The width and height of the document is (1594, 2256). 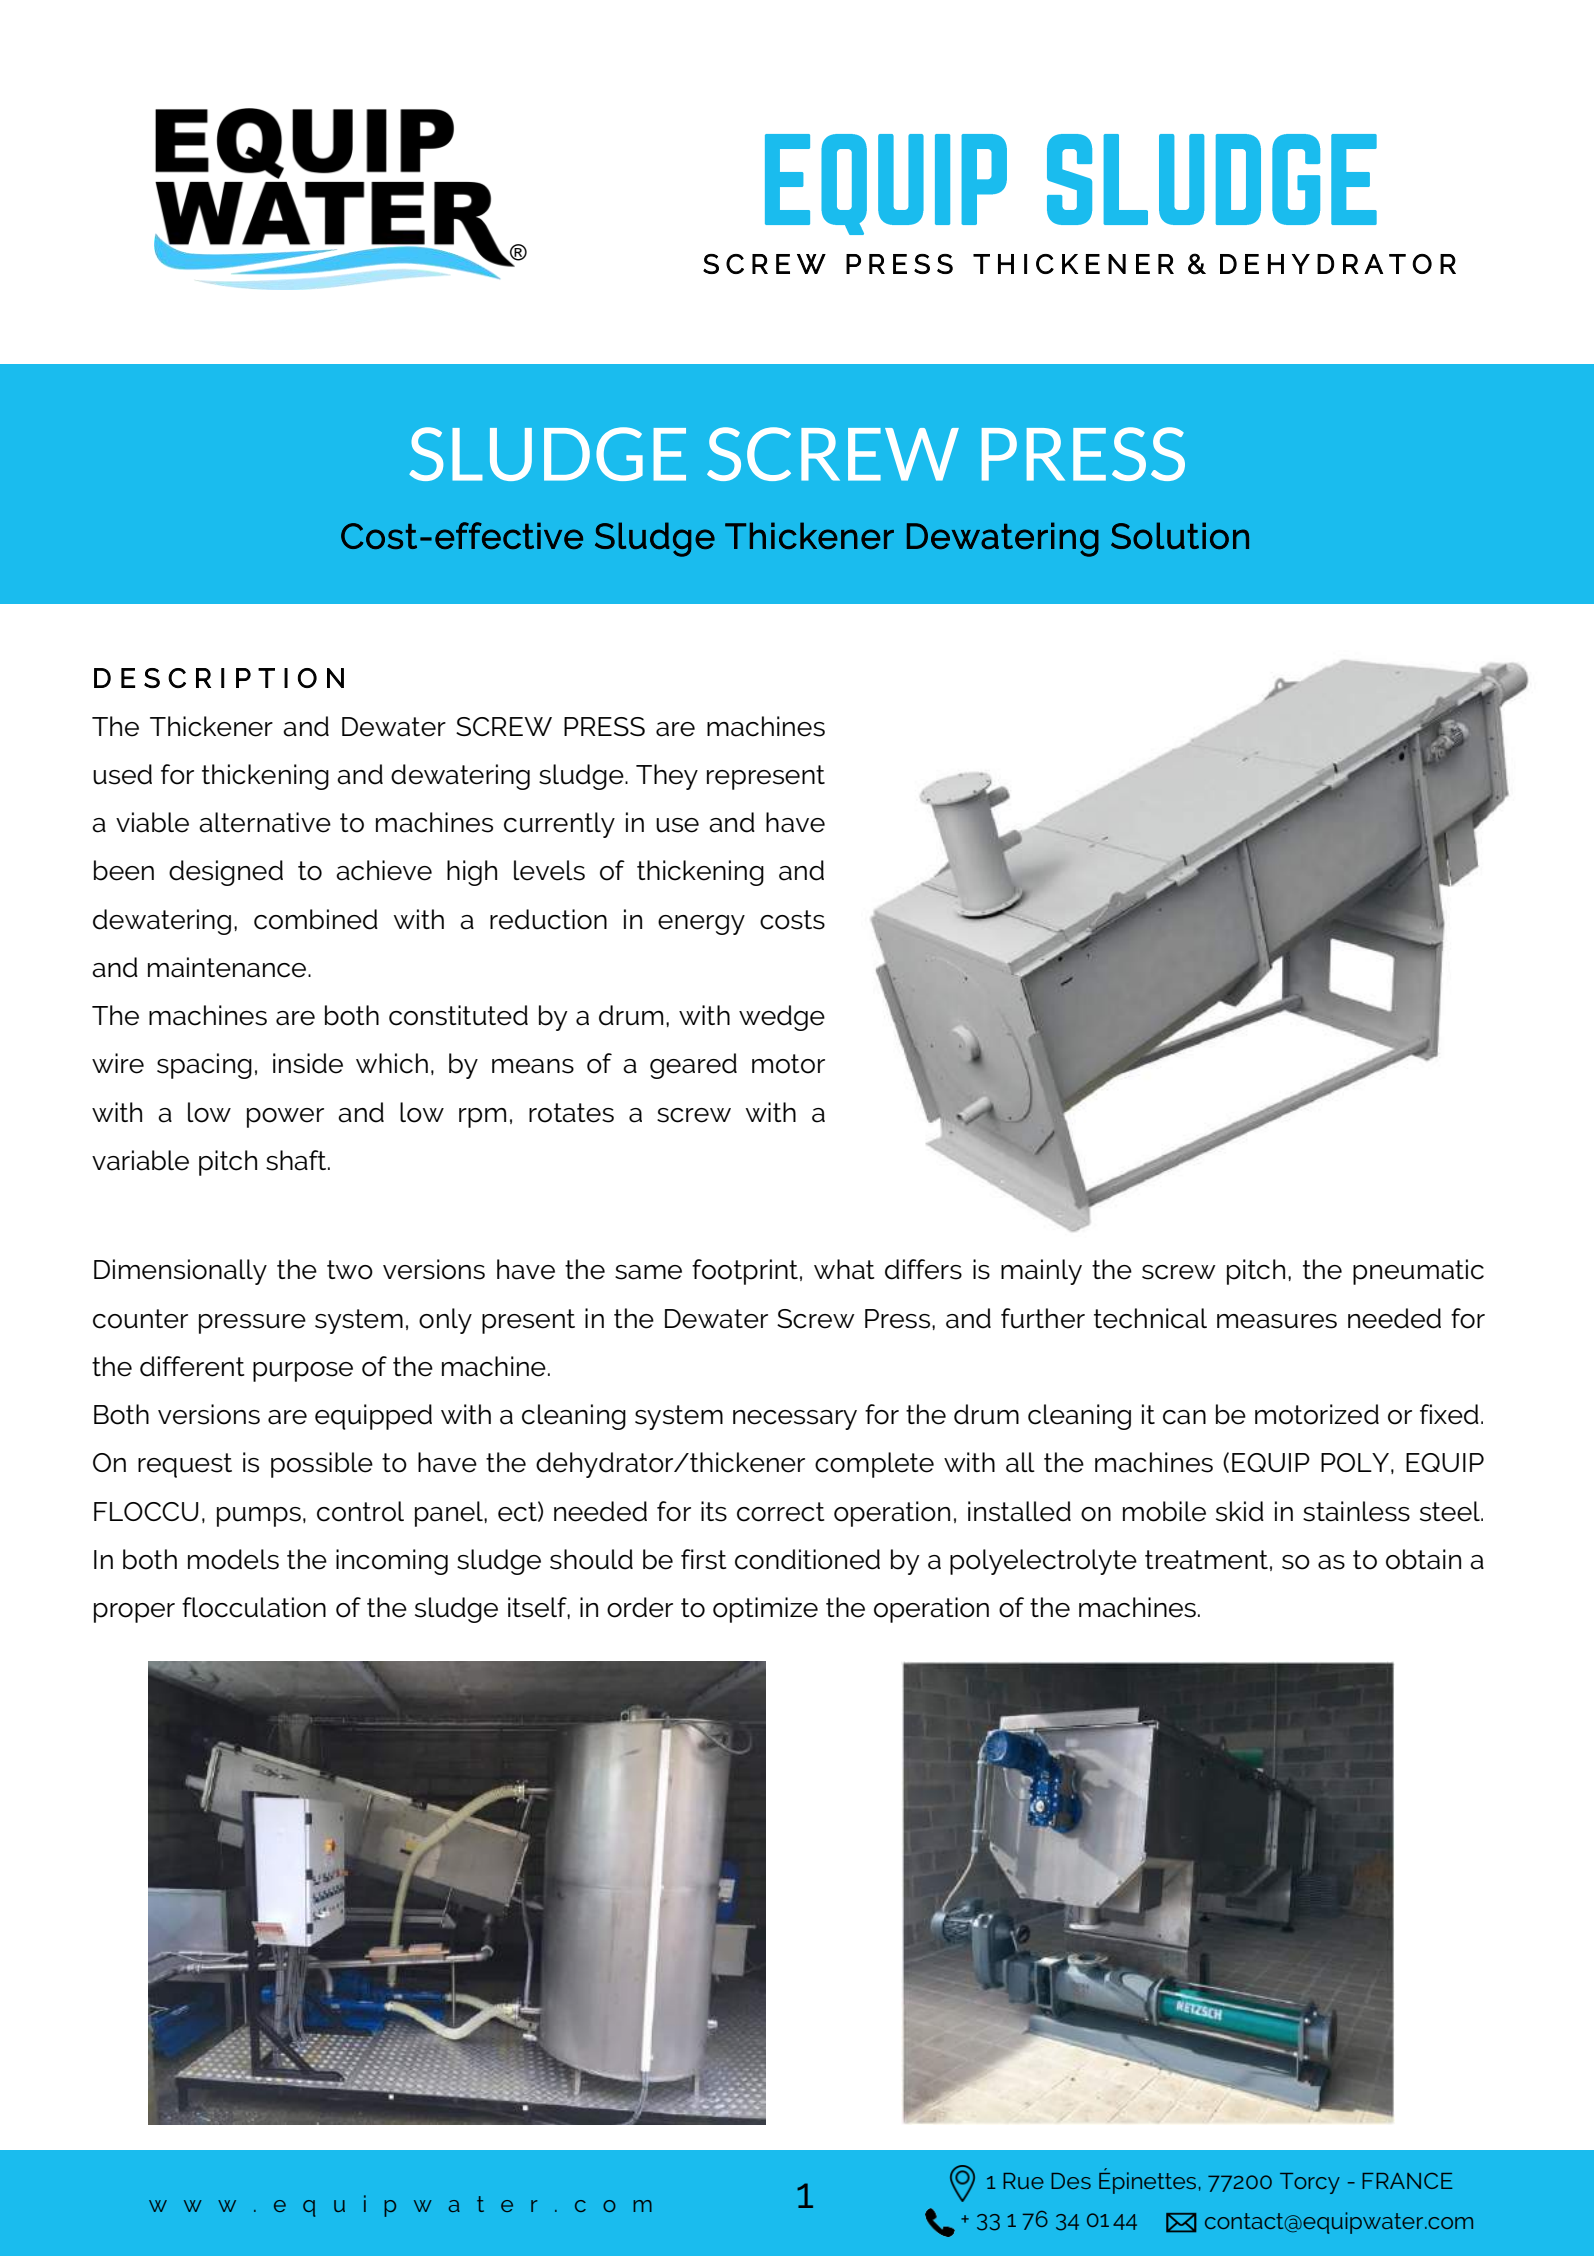 I want to click on pneumatic, so click(x=1418, y=1272).
